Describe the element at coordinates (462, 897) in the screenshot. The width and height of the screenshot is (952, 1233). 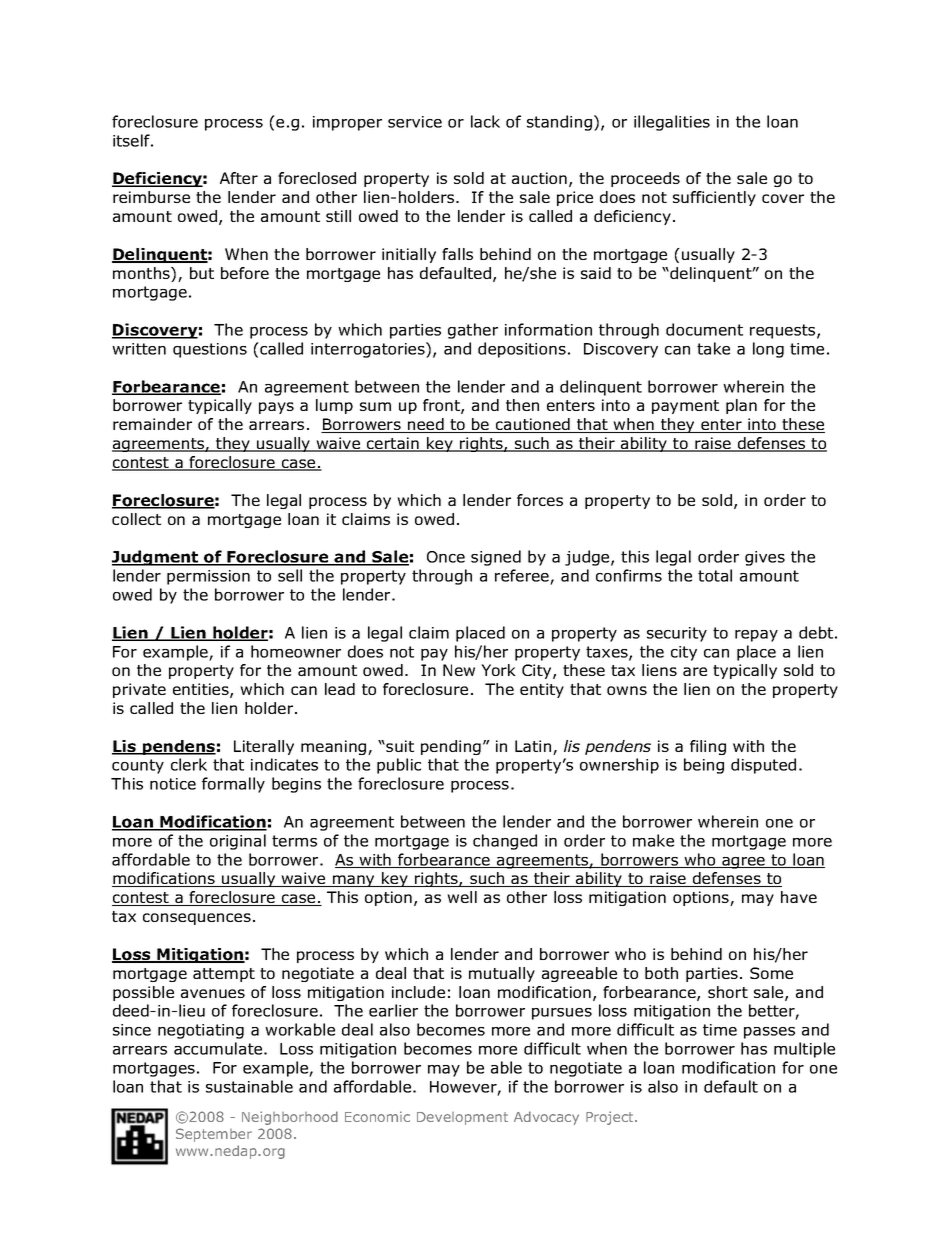
I see `well` at that location.
